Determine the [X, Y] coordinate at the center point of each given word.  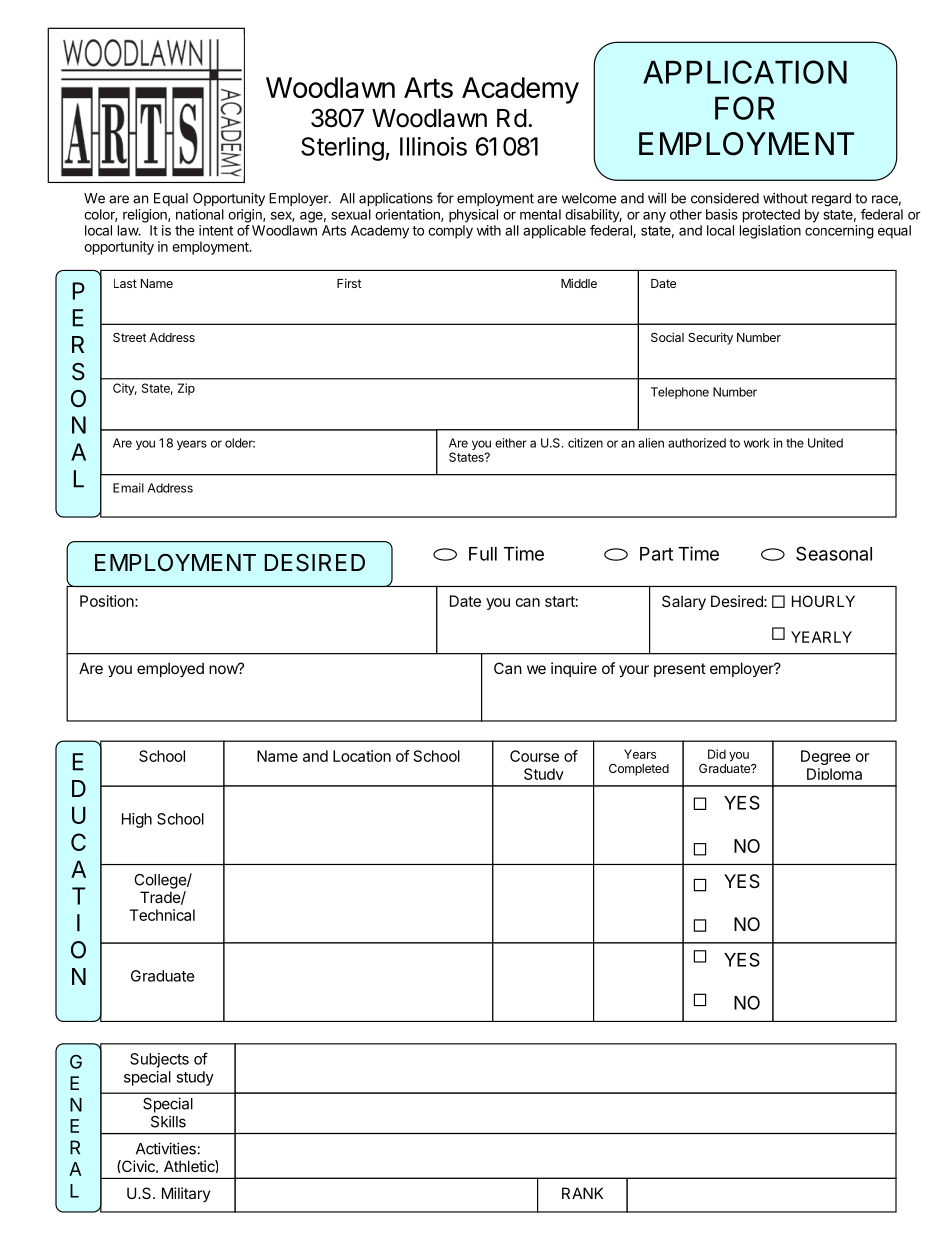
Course [534, 756]
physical [473, 216]
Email [128, 488]
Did [717, 754]
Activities [166, 1148]
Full [483, 554]
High [137, 820]
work [757, 443]
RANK [582, 1193]
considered [725, 198]
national [200, 214]
